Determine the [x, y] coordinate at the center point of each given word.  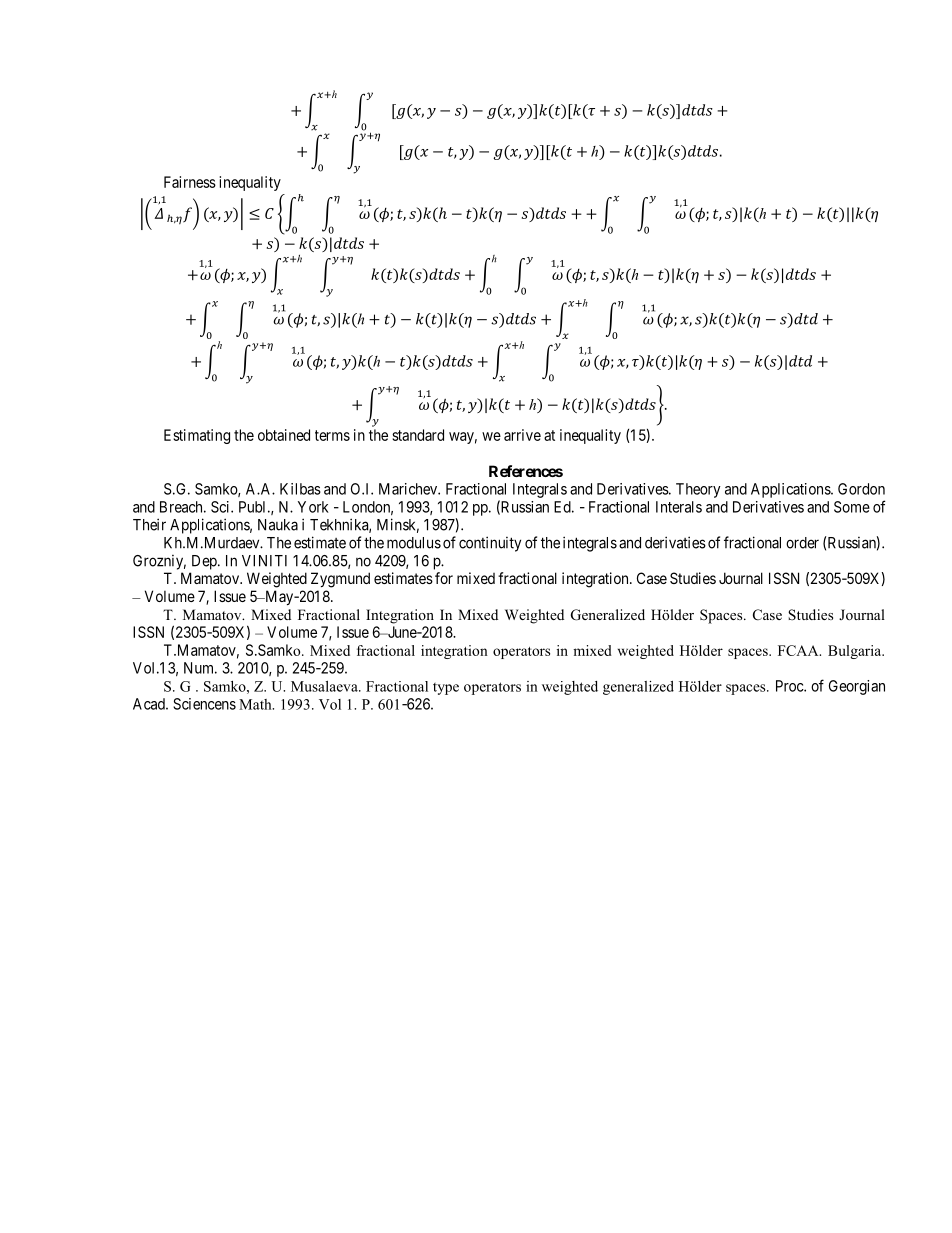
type [446, 689]
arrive [522, 435]
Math [256, 704]
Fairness [190, 182]
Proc [790, 686]
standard [418, 435]
